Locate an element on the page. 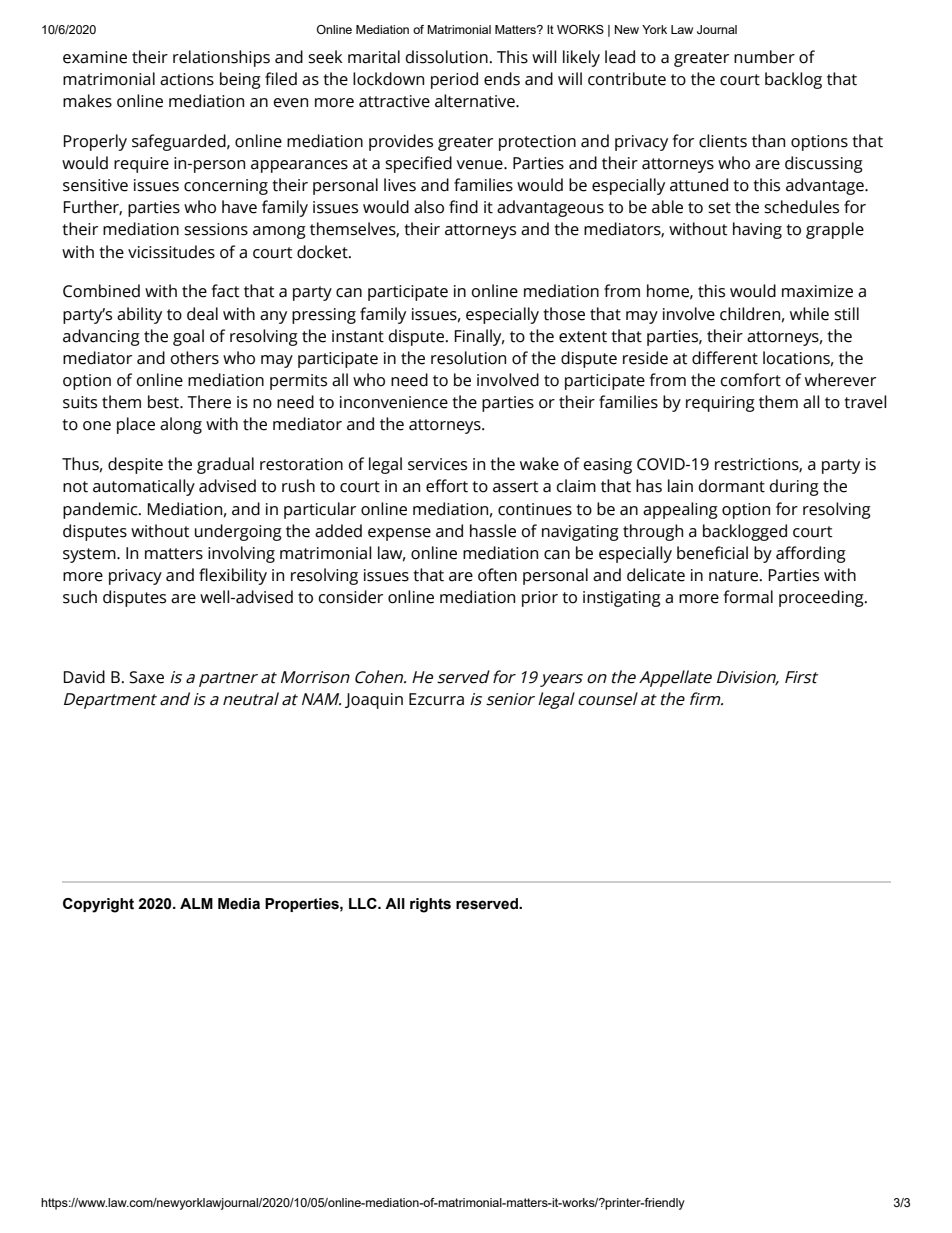 This document has height=1233, width=952. number is located at coordinates (764, 57).
